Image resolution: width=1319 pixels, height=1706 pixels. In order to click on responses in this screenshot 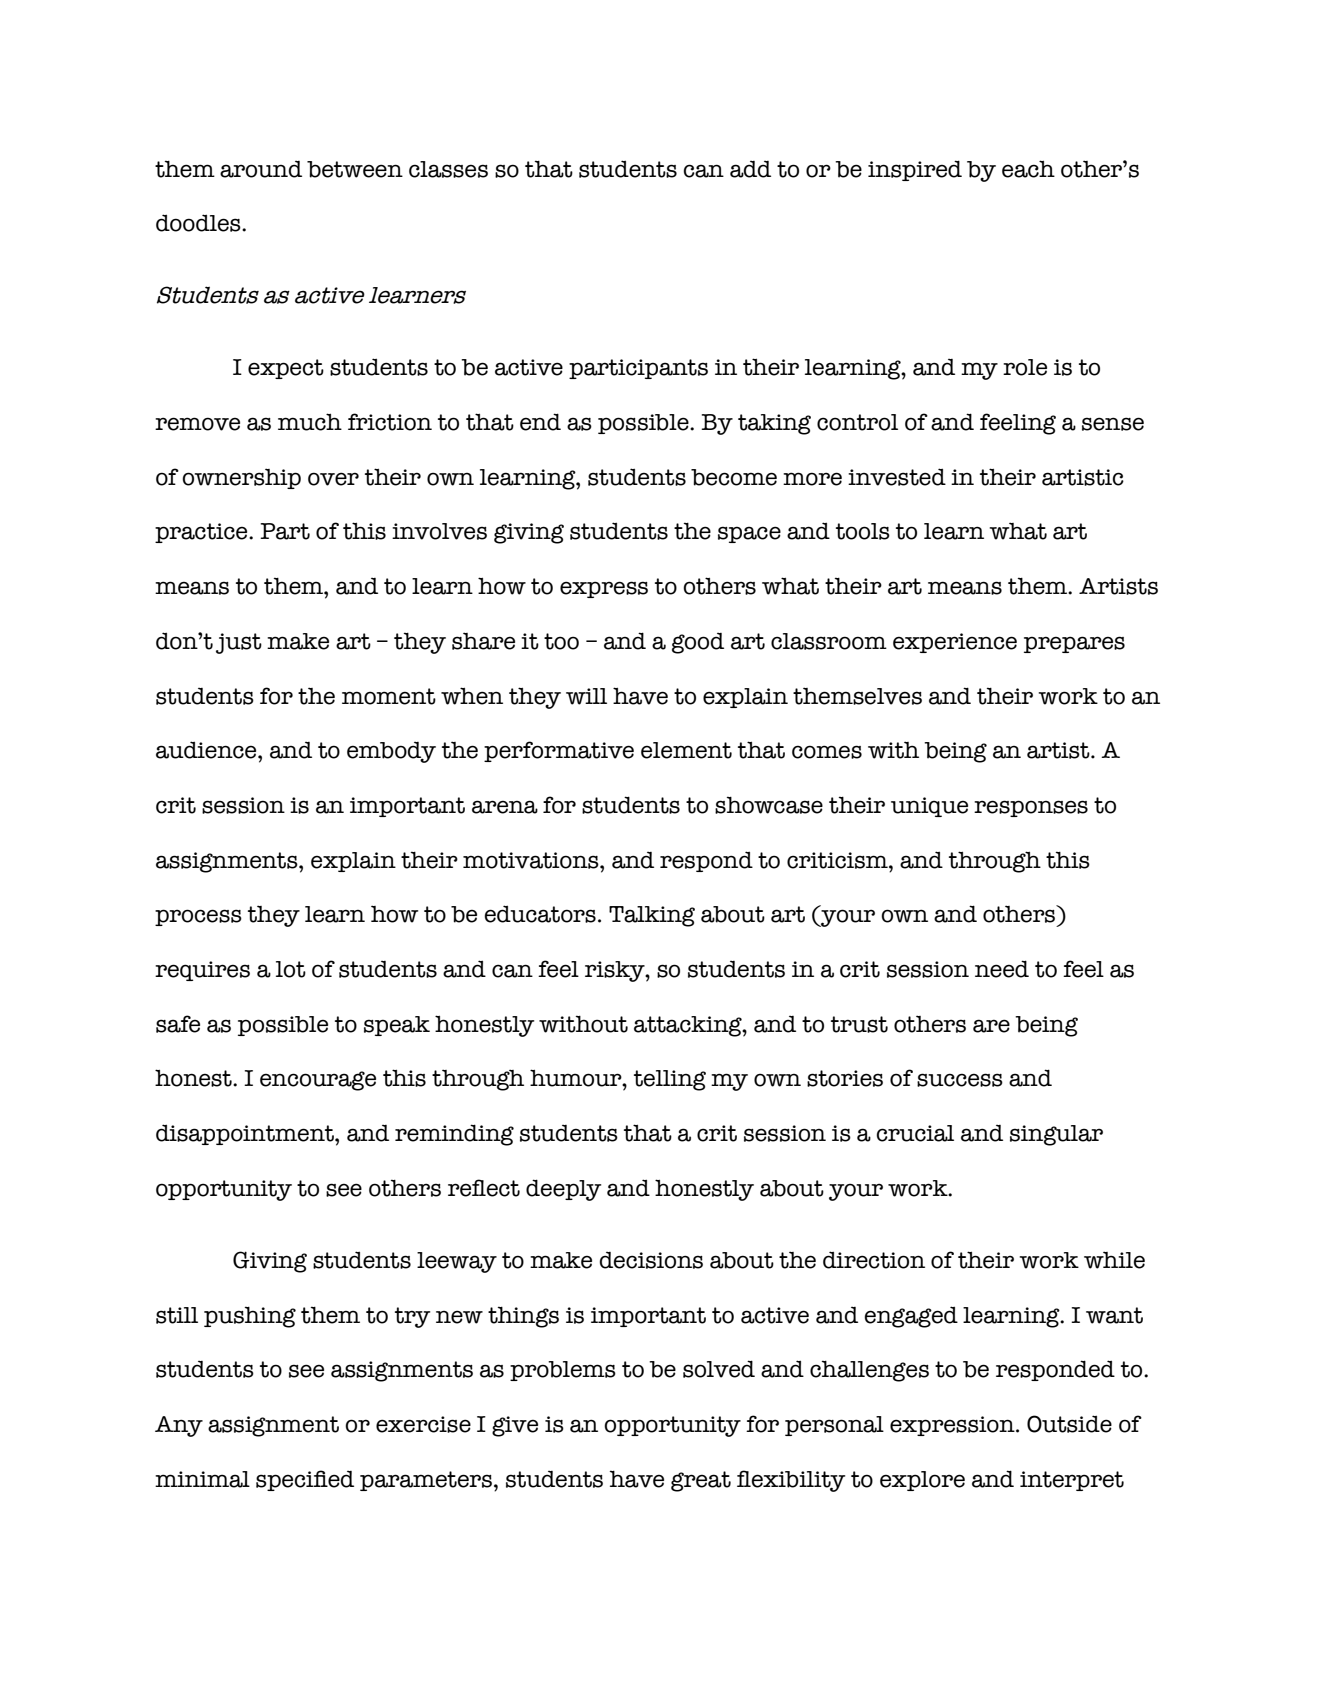, I will do `click(1031, 808)`.
